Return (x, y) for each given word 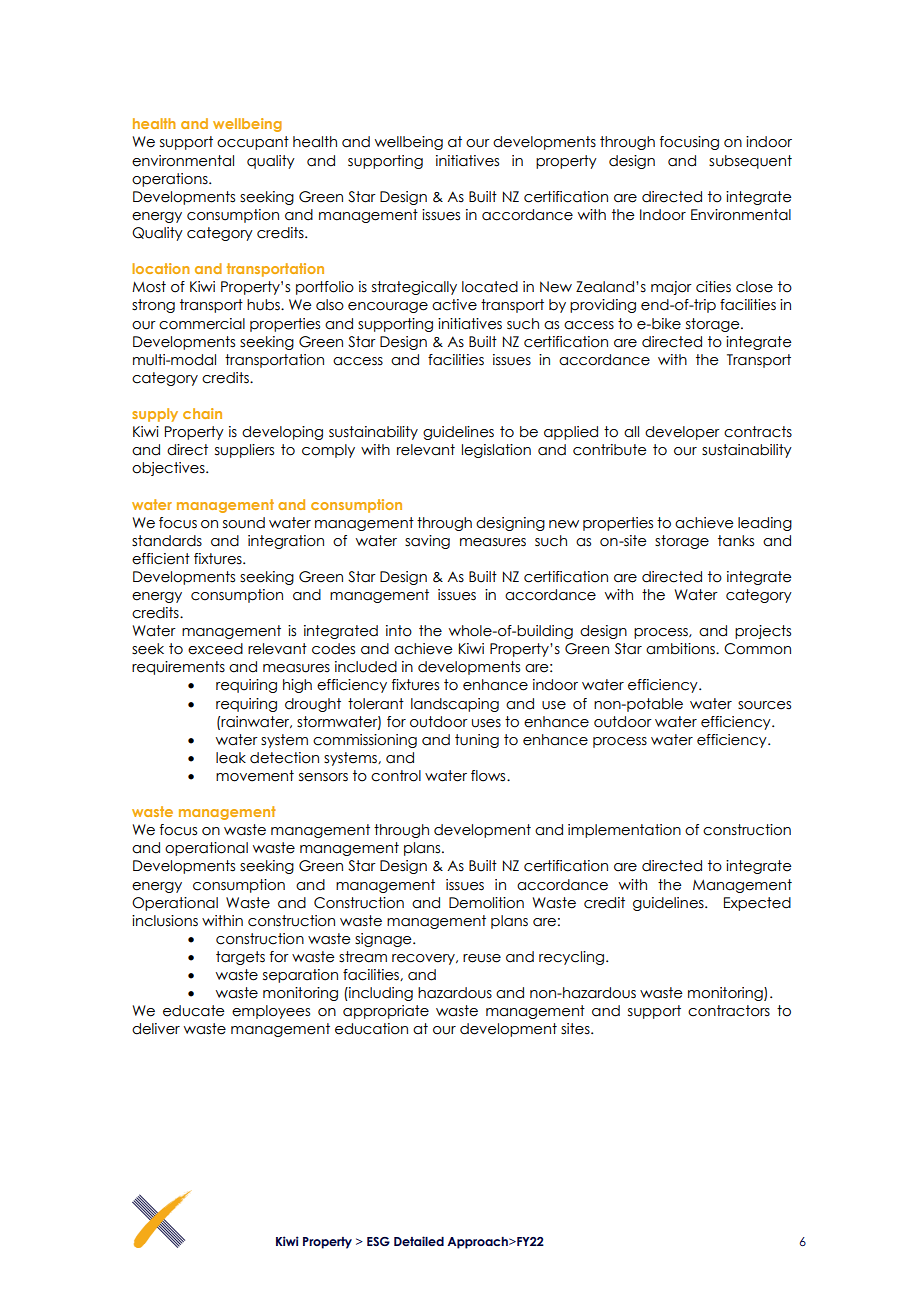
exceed (215, 649)
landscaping (455, 705)
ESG (378, 1241)
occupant (253, 143)
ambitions (681, 649)
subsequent (750, 162)
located (490, 287)
